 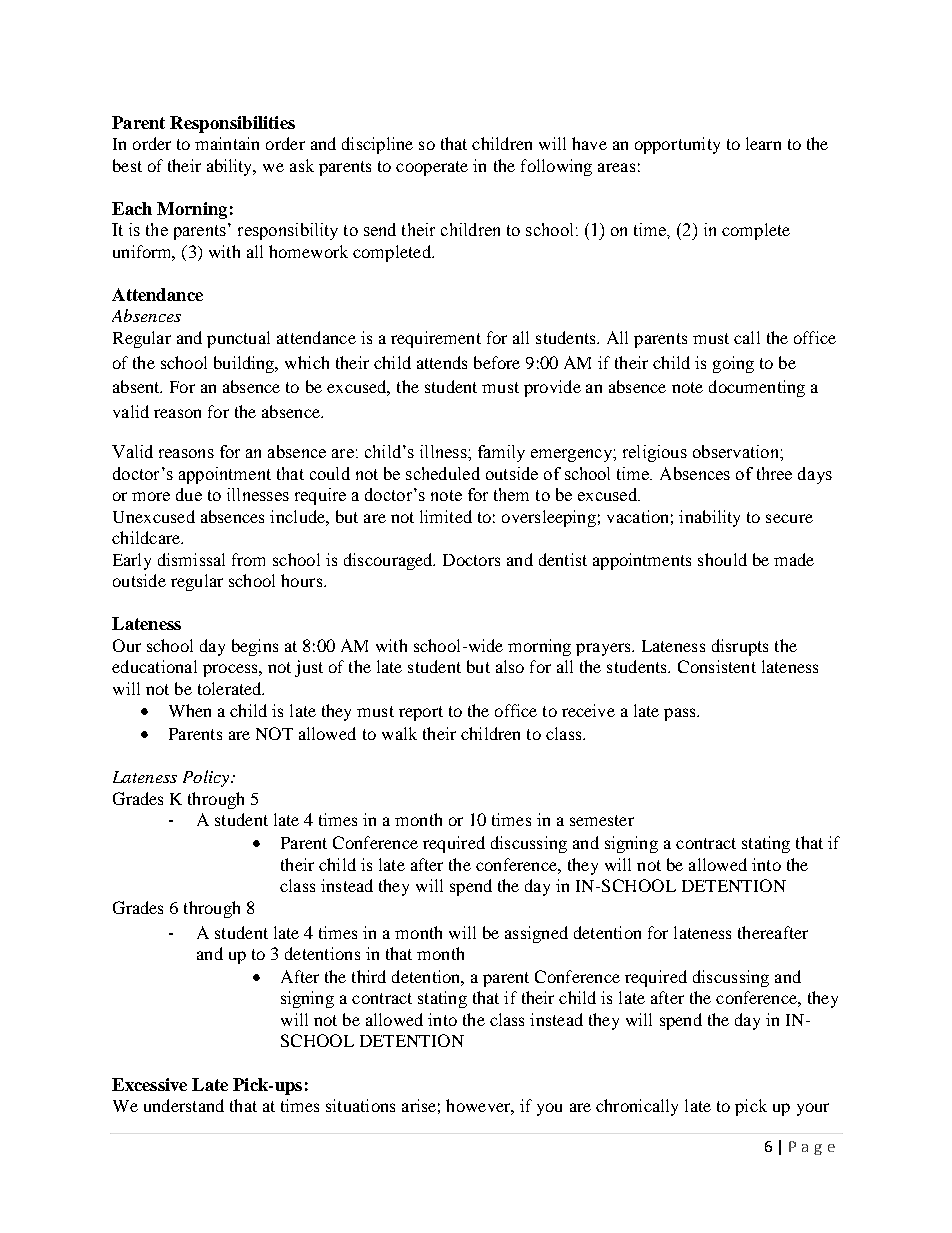 What do you see at coordinates (740, 647) in the page?
I see `disrupts` at bounding box center [740, 647].
